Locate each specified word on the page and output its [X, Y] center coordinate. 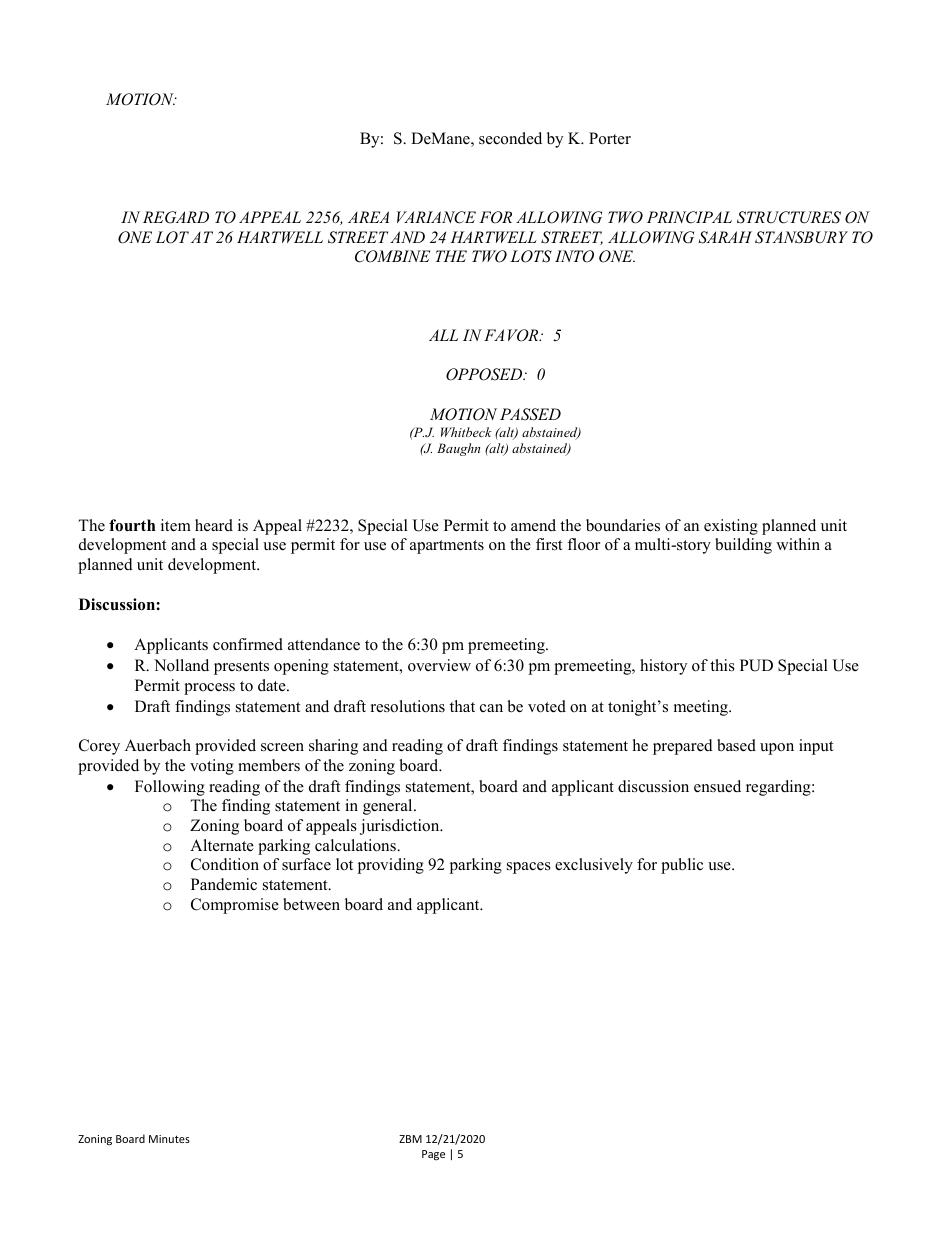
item [176, 525]
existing [731, 527]
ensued [717, 786]
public [682, 866]
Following [170, 788]
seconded [510, 138]
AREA [368, 217]
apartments [447, 547]
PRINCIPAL [689, 217]
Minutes [169, 1139]
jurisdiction [401, 827]
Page [433, 1155]
